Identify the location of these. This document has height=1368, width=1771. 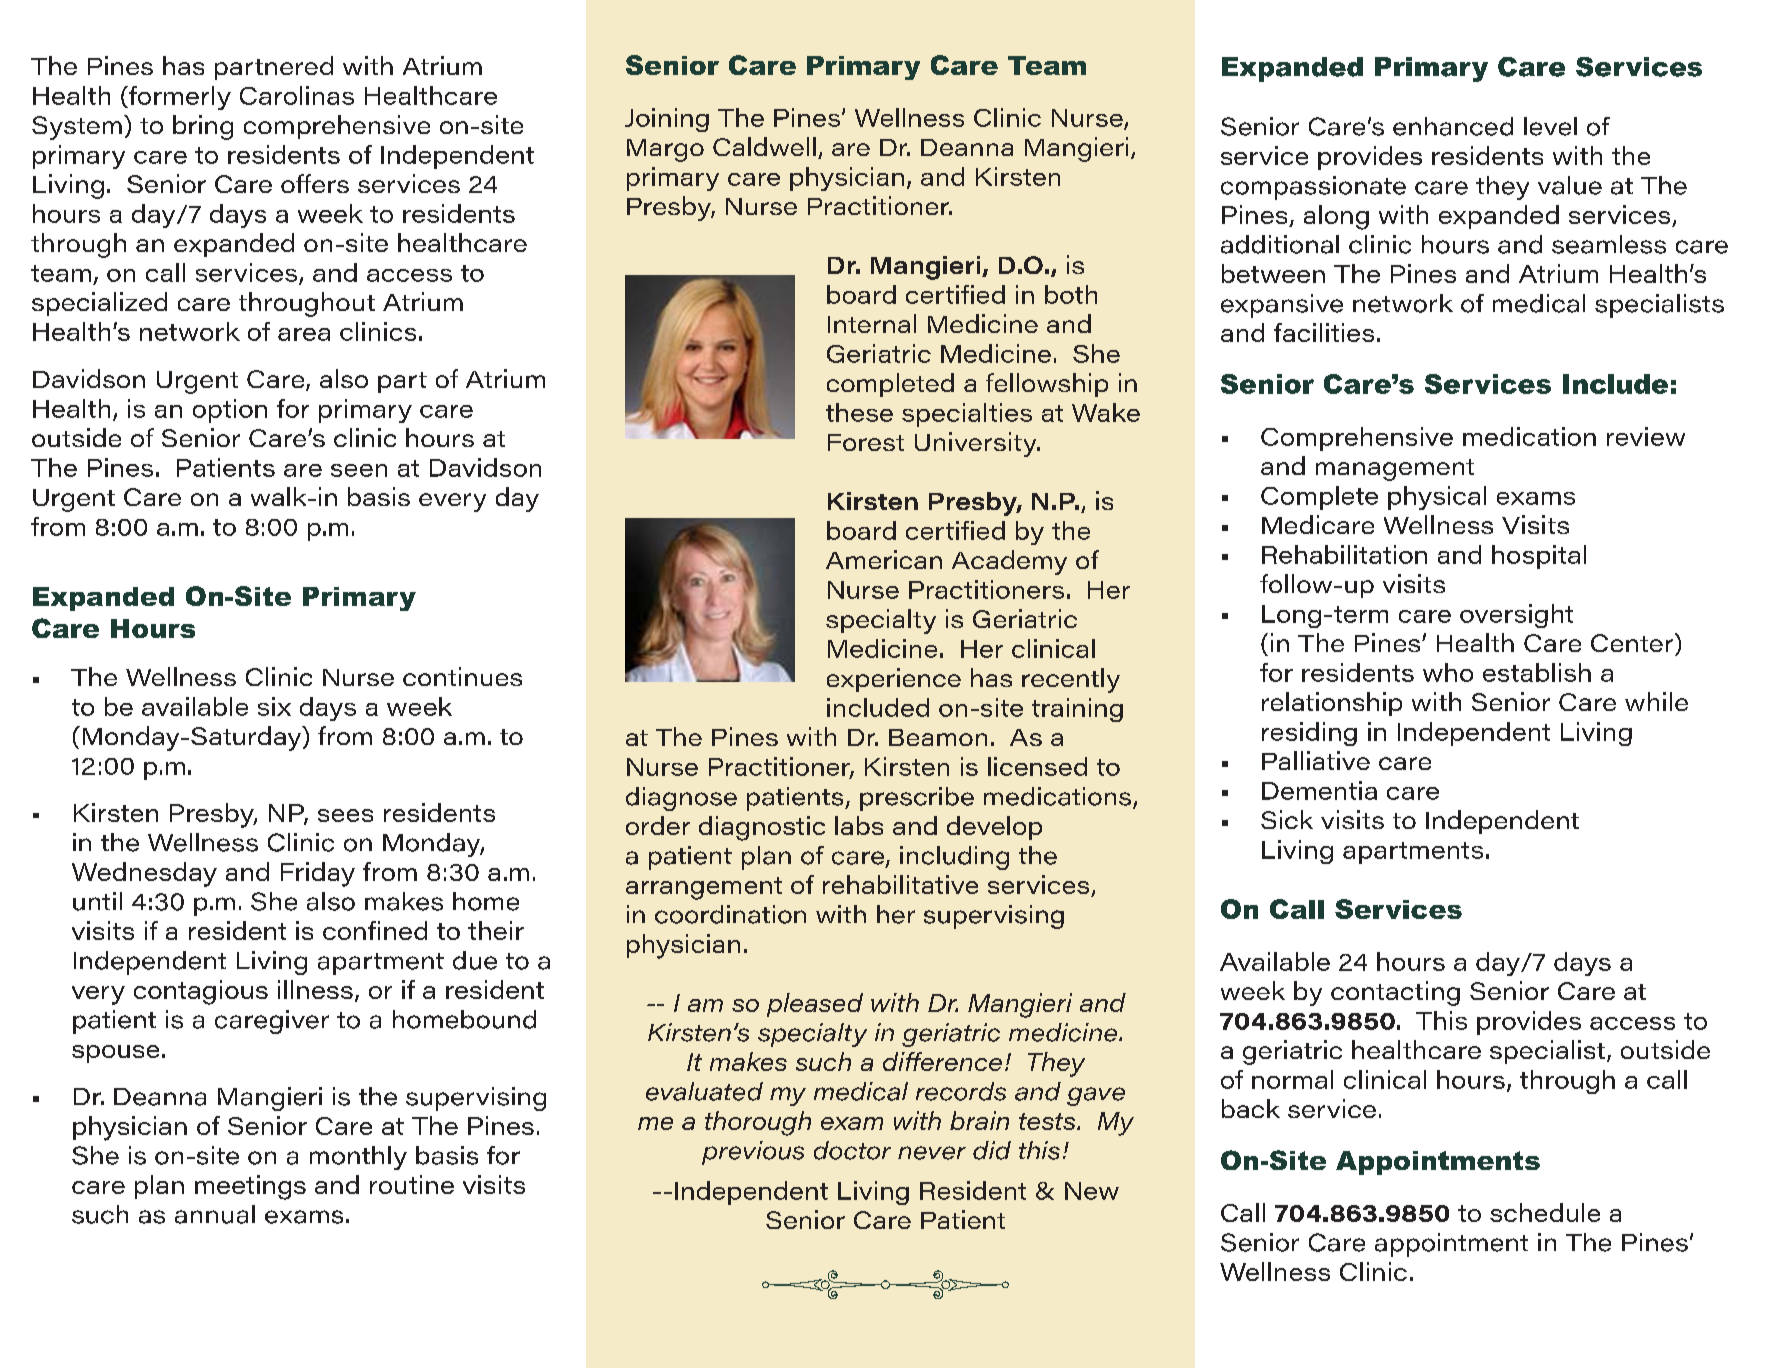
(859, 412).
